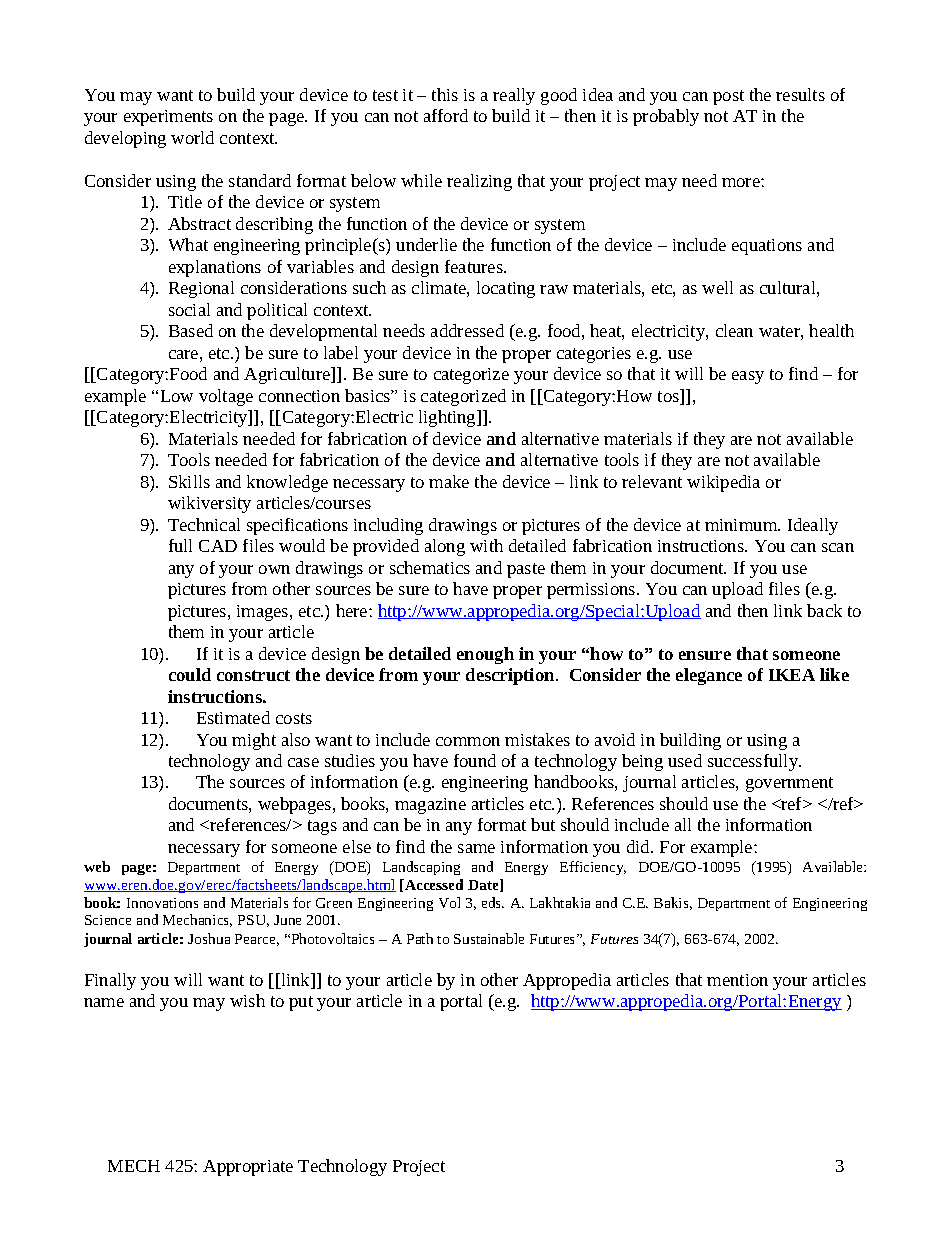  I want to click on Appropriate, so click(248, 1168).
